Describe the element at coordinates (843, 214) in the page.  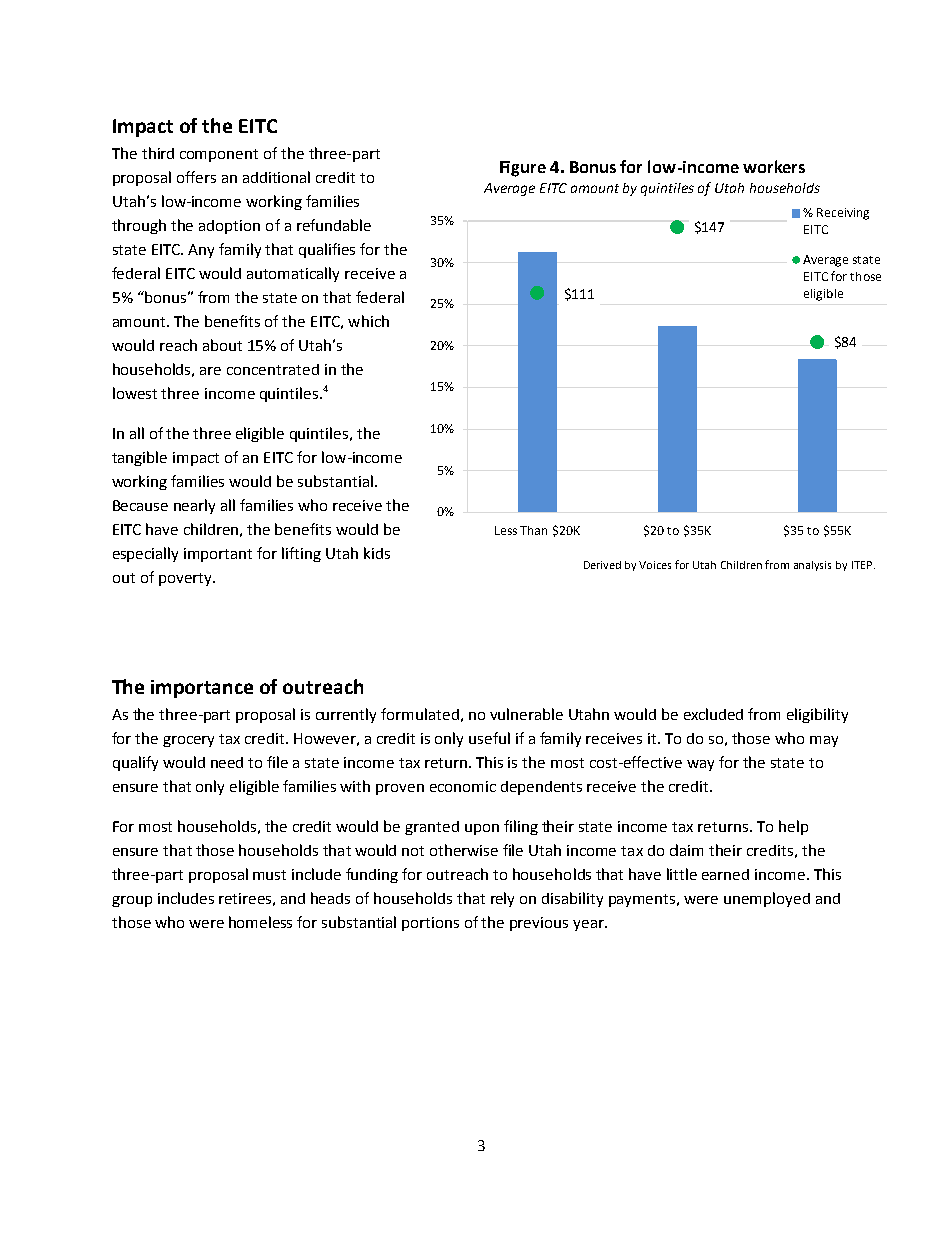
I see `Receiving` at that location.
